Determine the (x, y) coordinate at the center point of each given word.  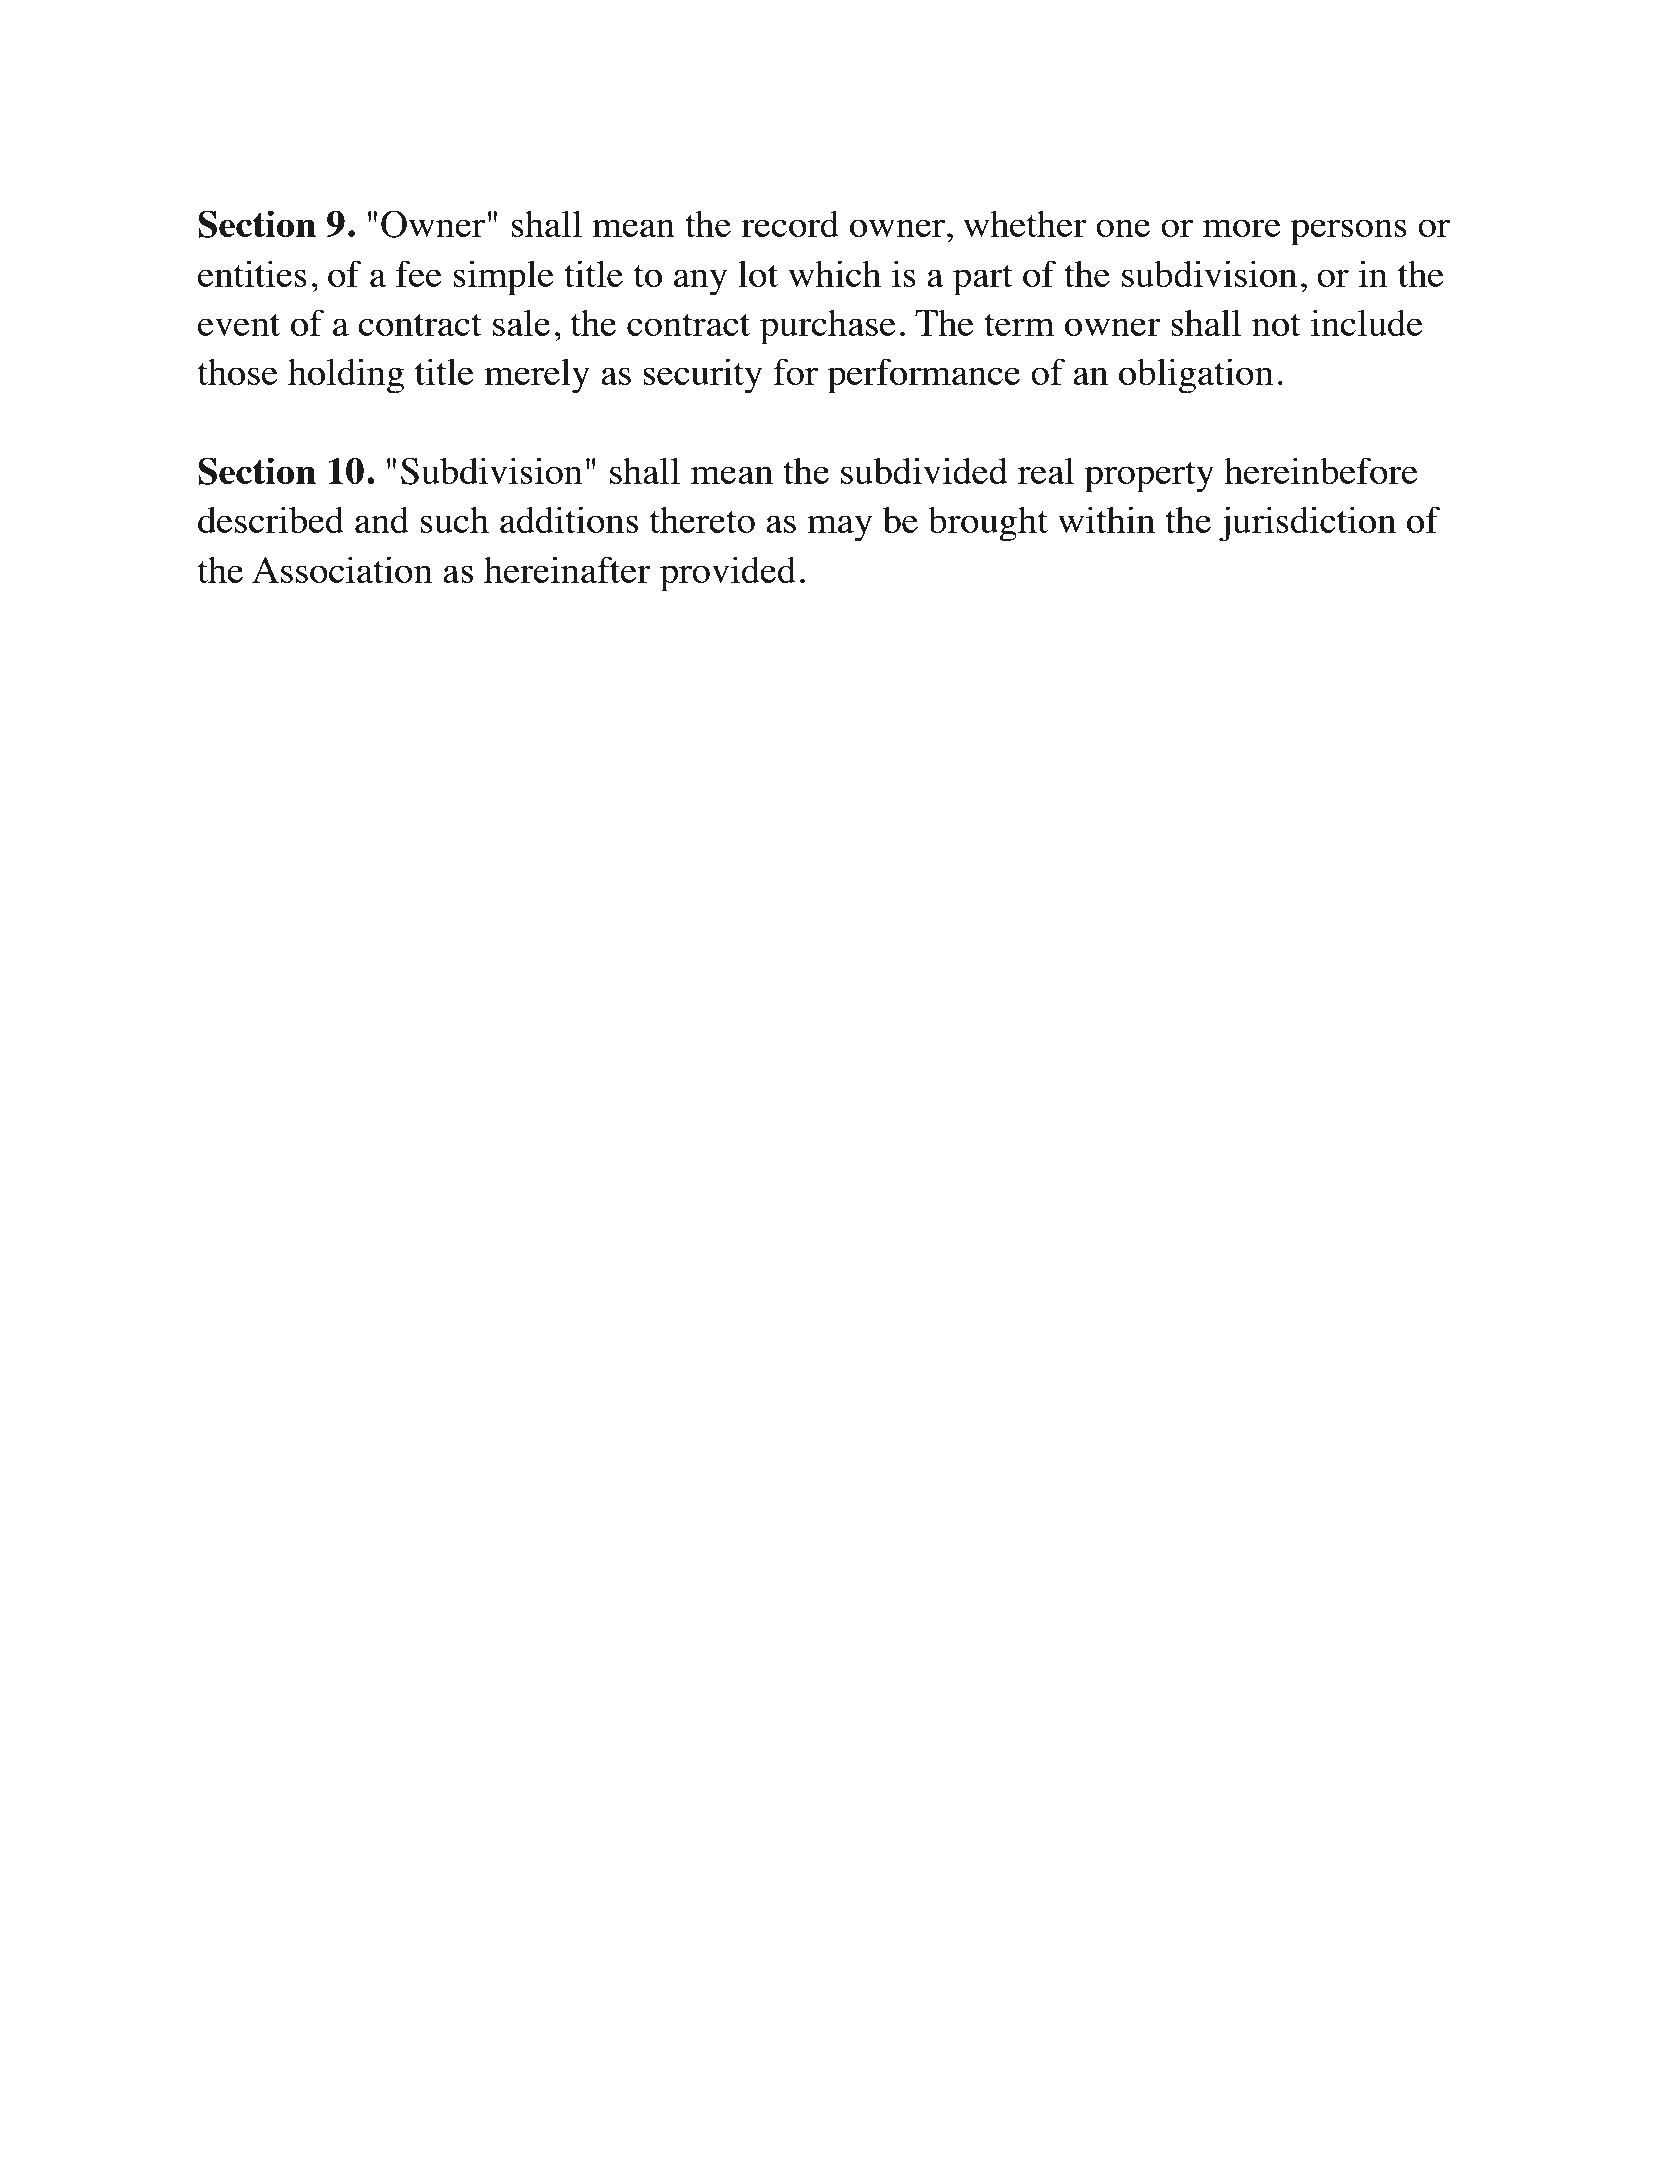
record (790, 224)
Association (342, 569)
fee (419, 273)
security (702, 376)
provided (728, 574)
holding (346, 376)
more (1242, 228)
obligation (1196, 376)
